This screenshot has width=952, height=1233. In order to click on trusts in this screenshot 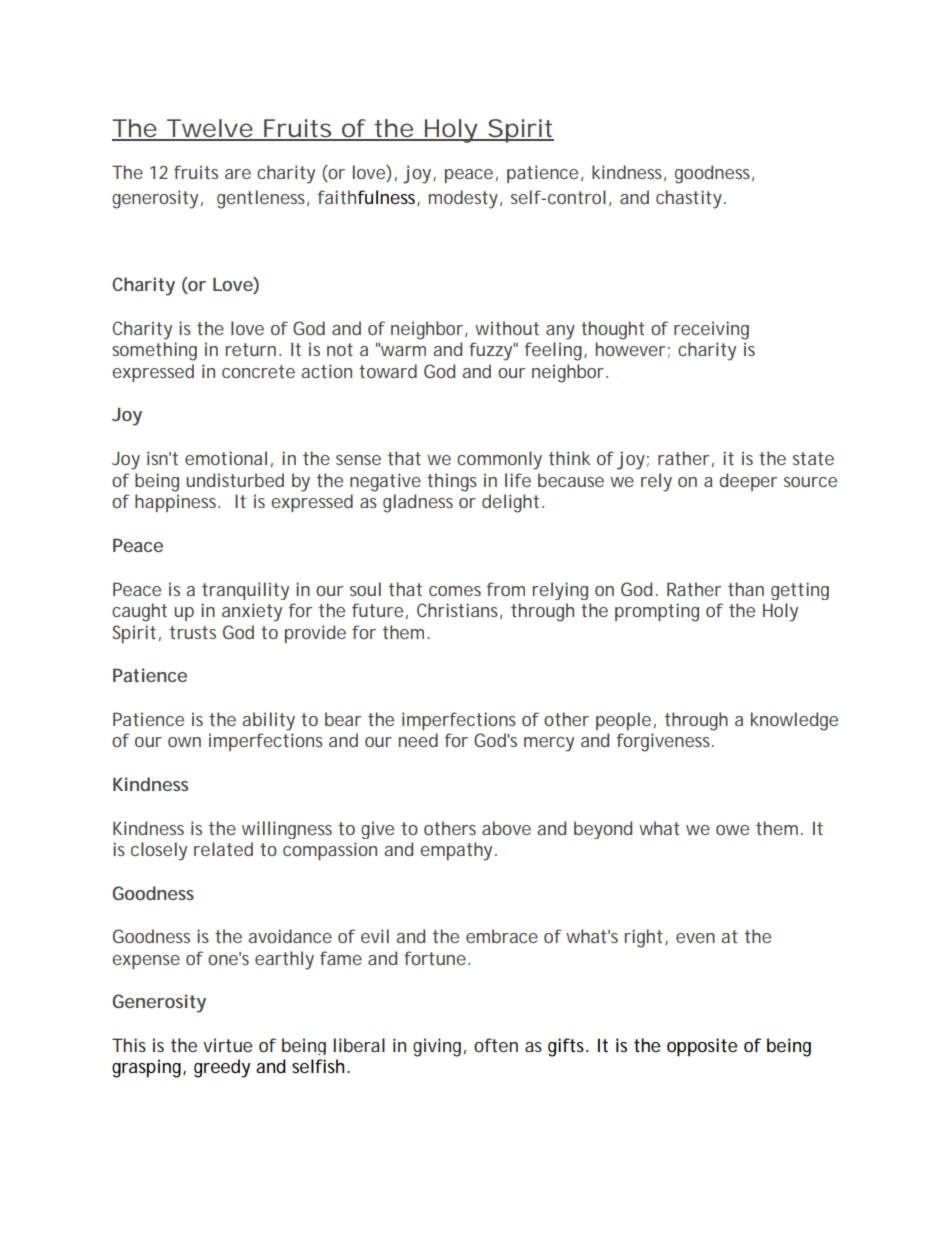, I will do `click(193, 632)`.
